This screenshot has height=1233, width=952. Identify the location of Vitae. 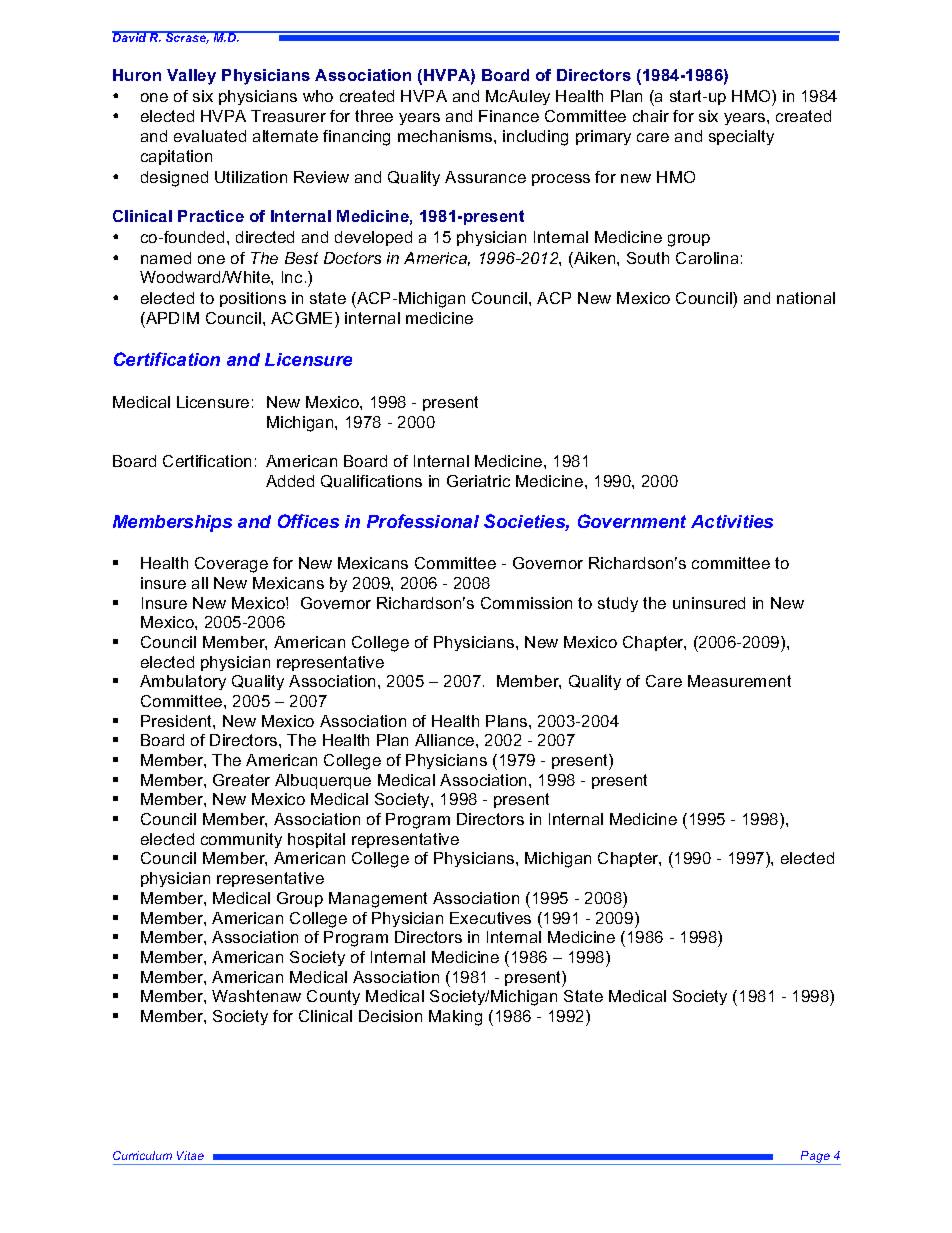
(190, 1155).
